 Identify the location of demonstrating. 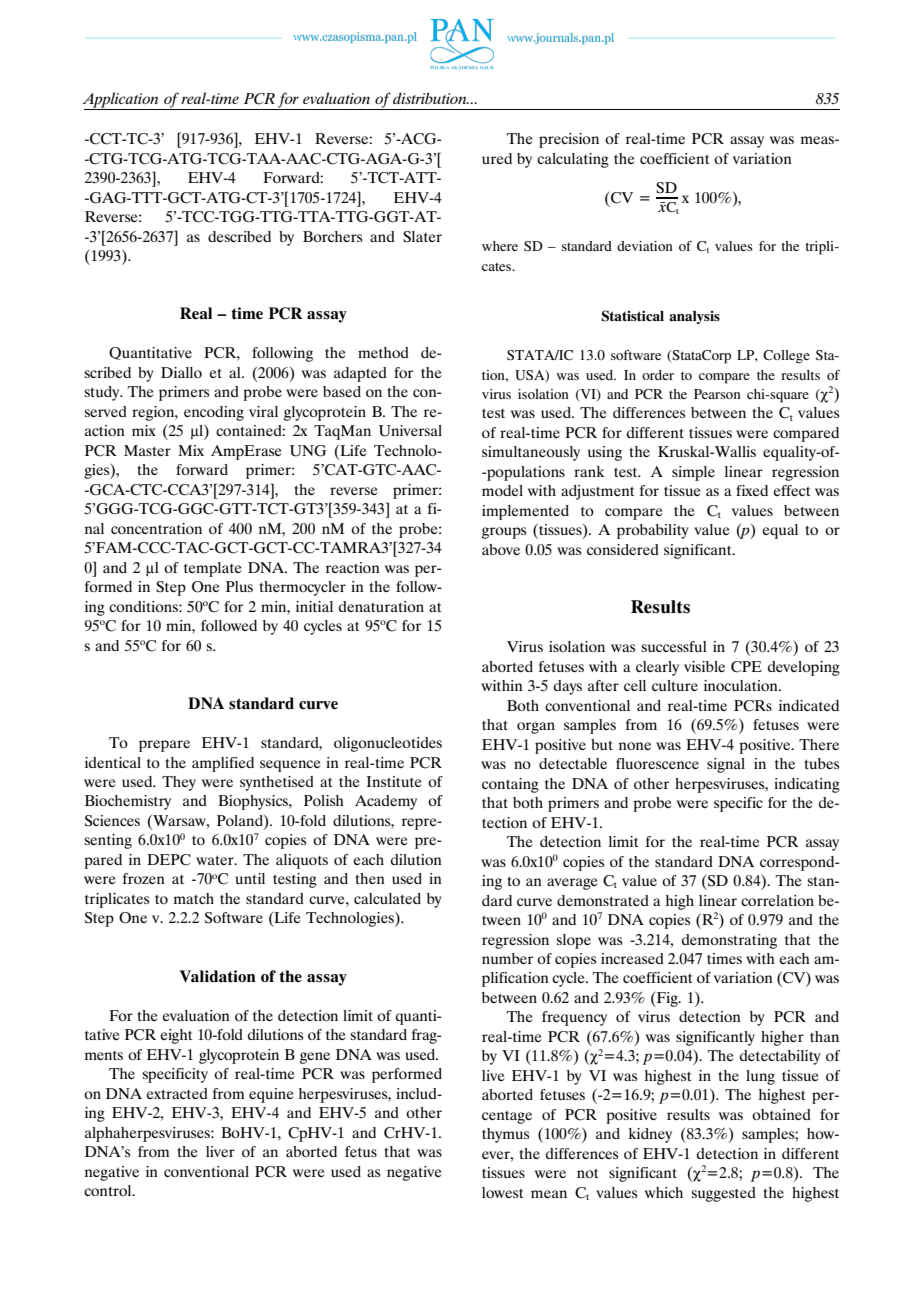
(729, 941).
